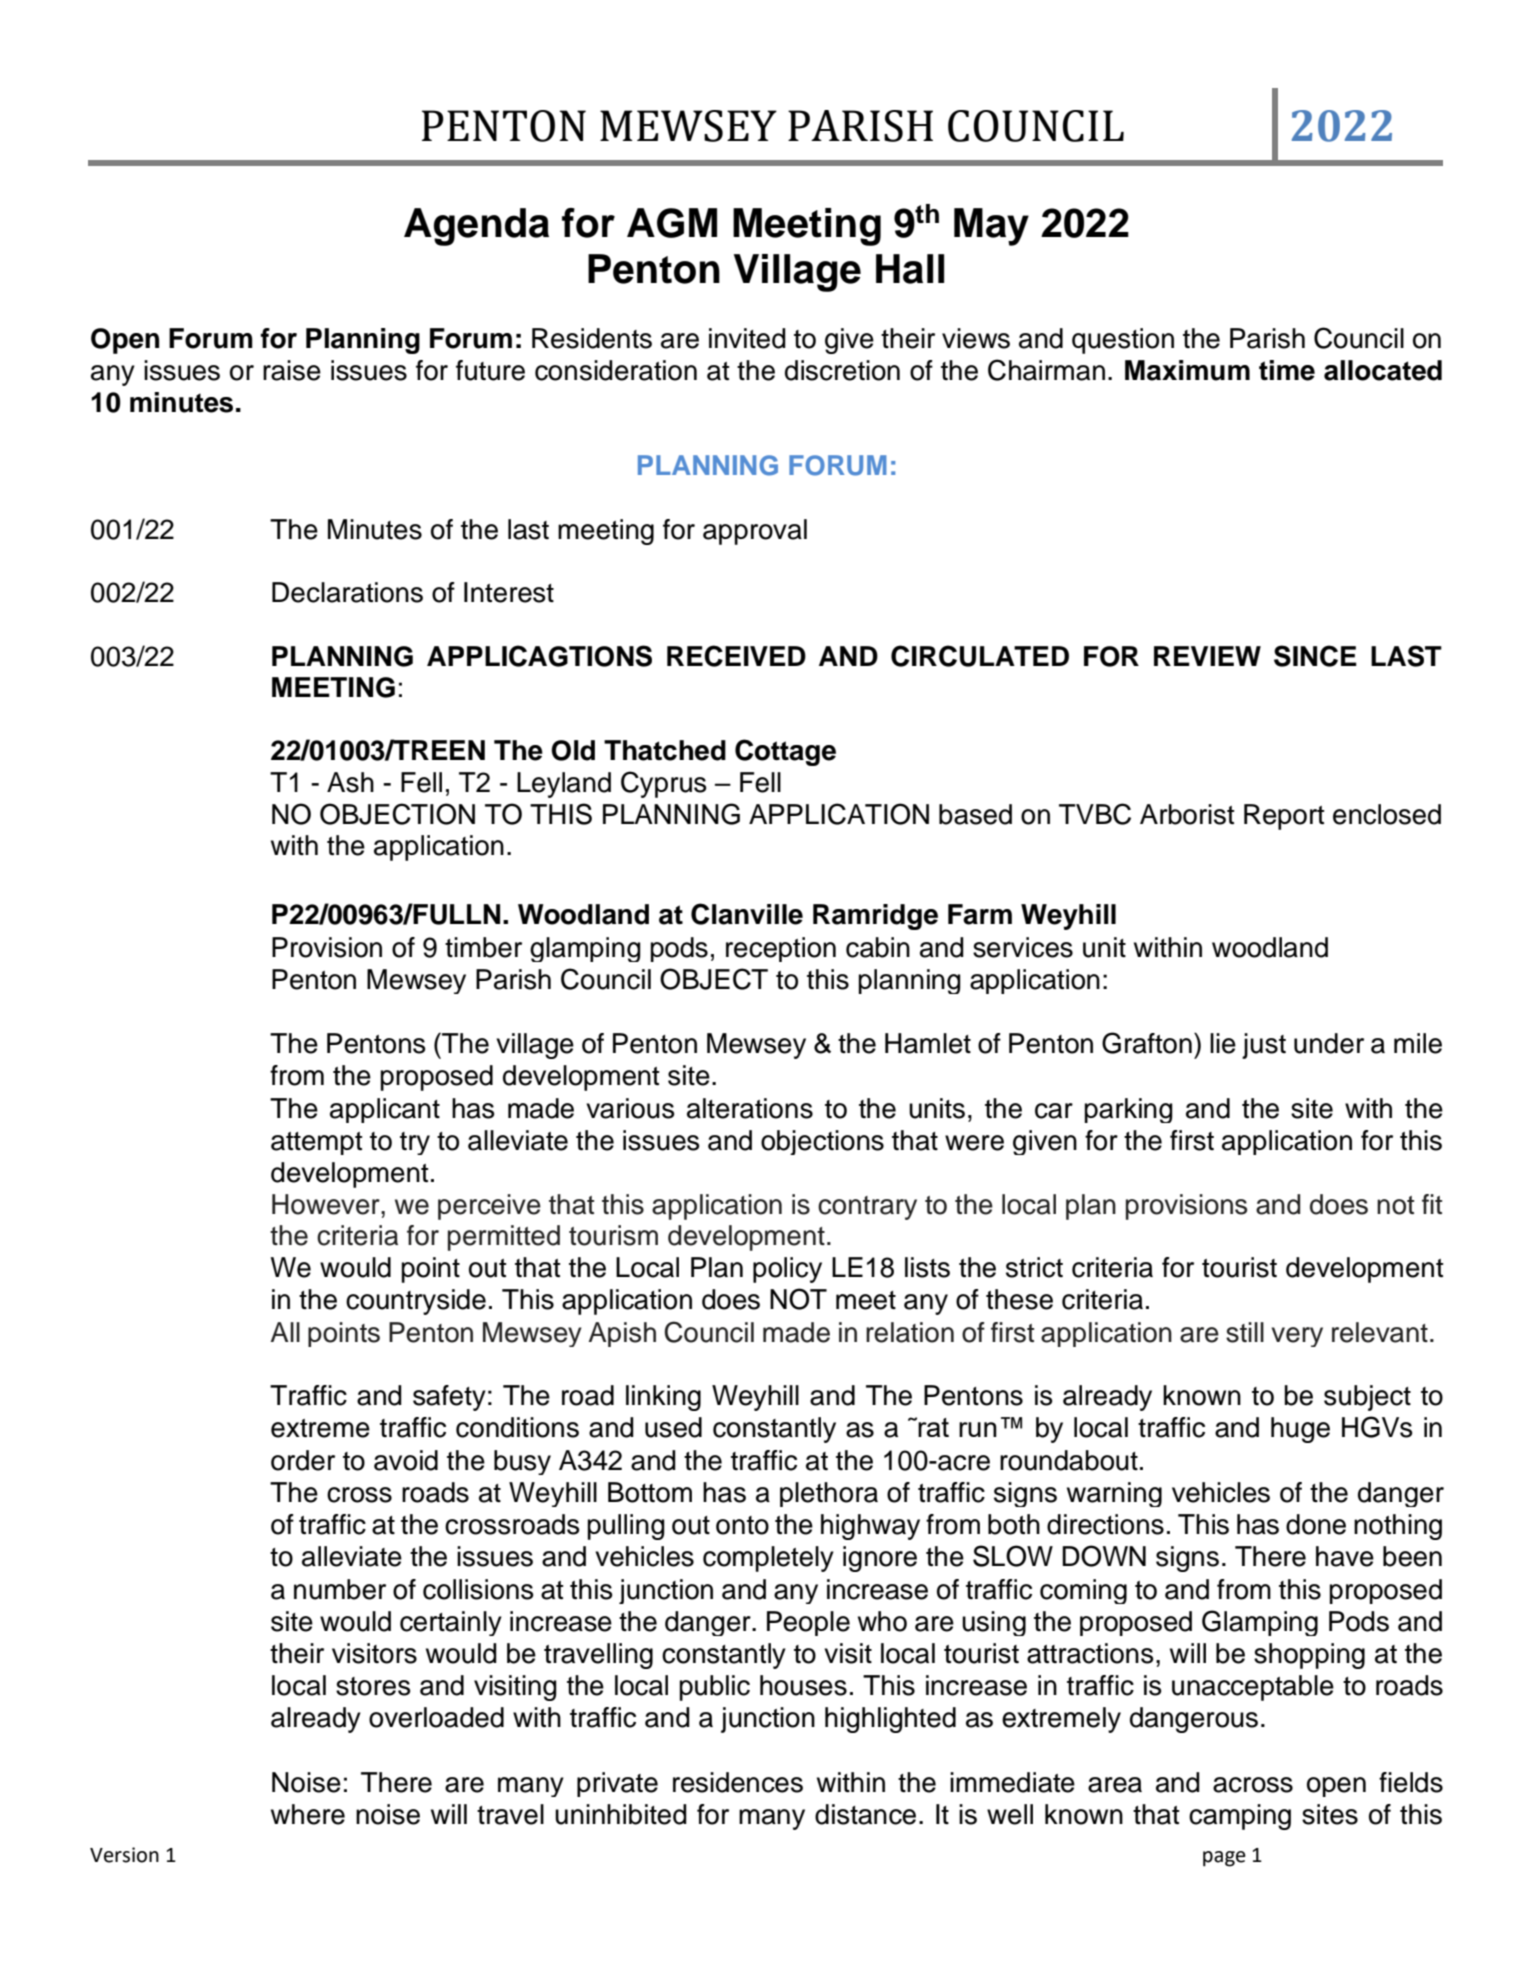 The image size is (1533, 1984). I want to click on residences, so click(738, 1782).
